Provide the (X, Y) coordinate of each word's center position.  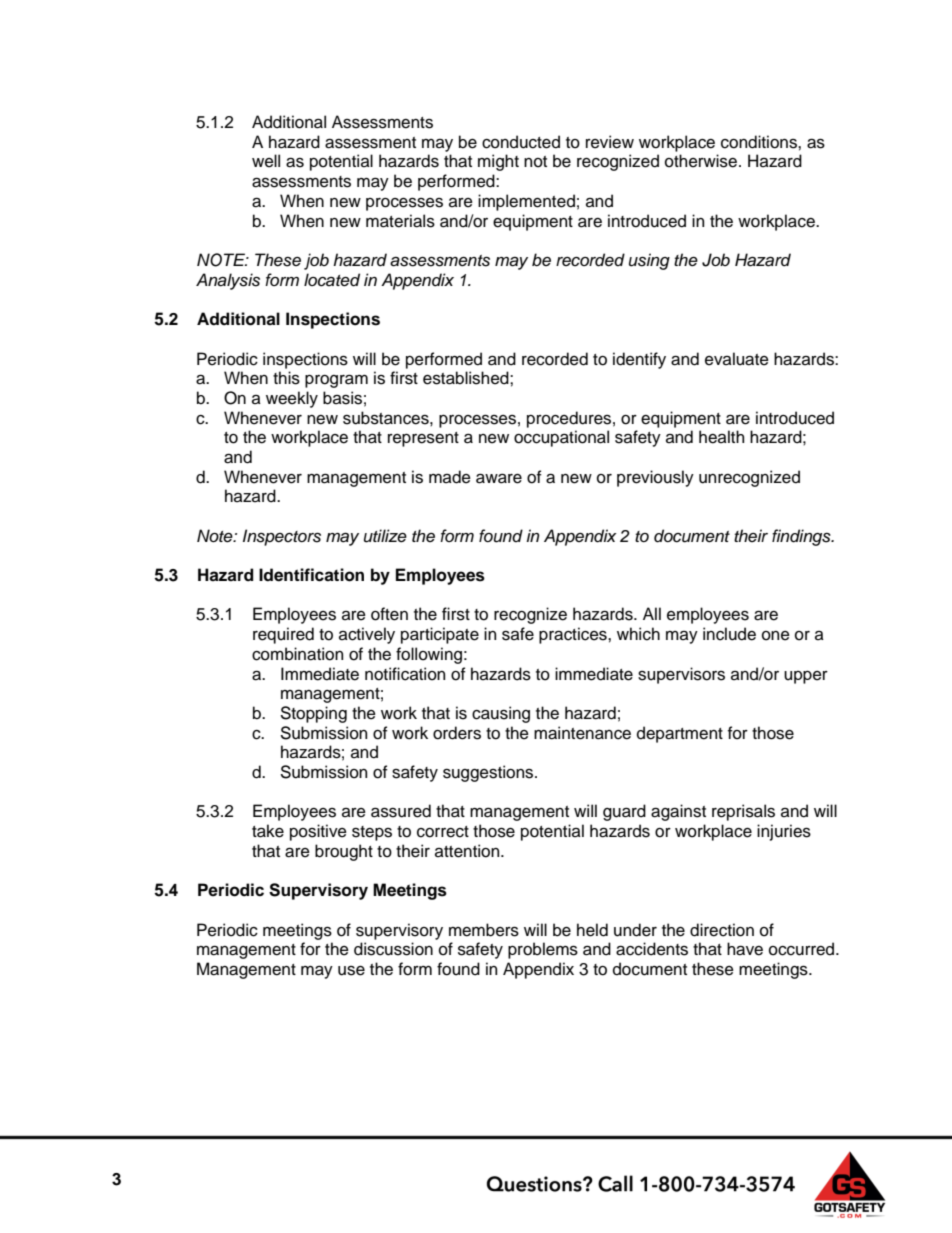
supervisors (681, 675)
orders (457, 733)
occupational (561, 438)
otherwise (702, 161)
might (498, 162)
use (351, 971)
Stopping (313, 714)
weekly (292, 399)
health (721, 437)
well (266, 161)
